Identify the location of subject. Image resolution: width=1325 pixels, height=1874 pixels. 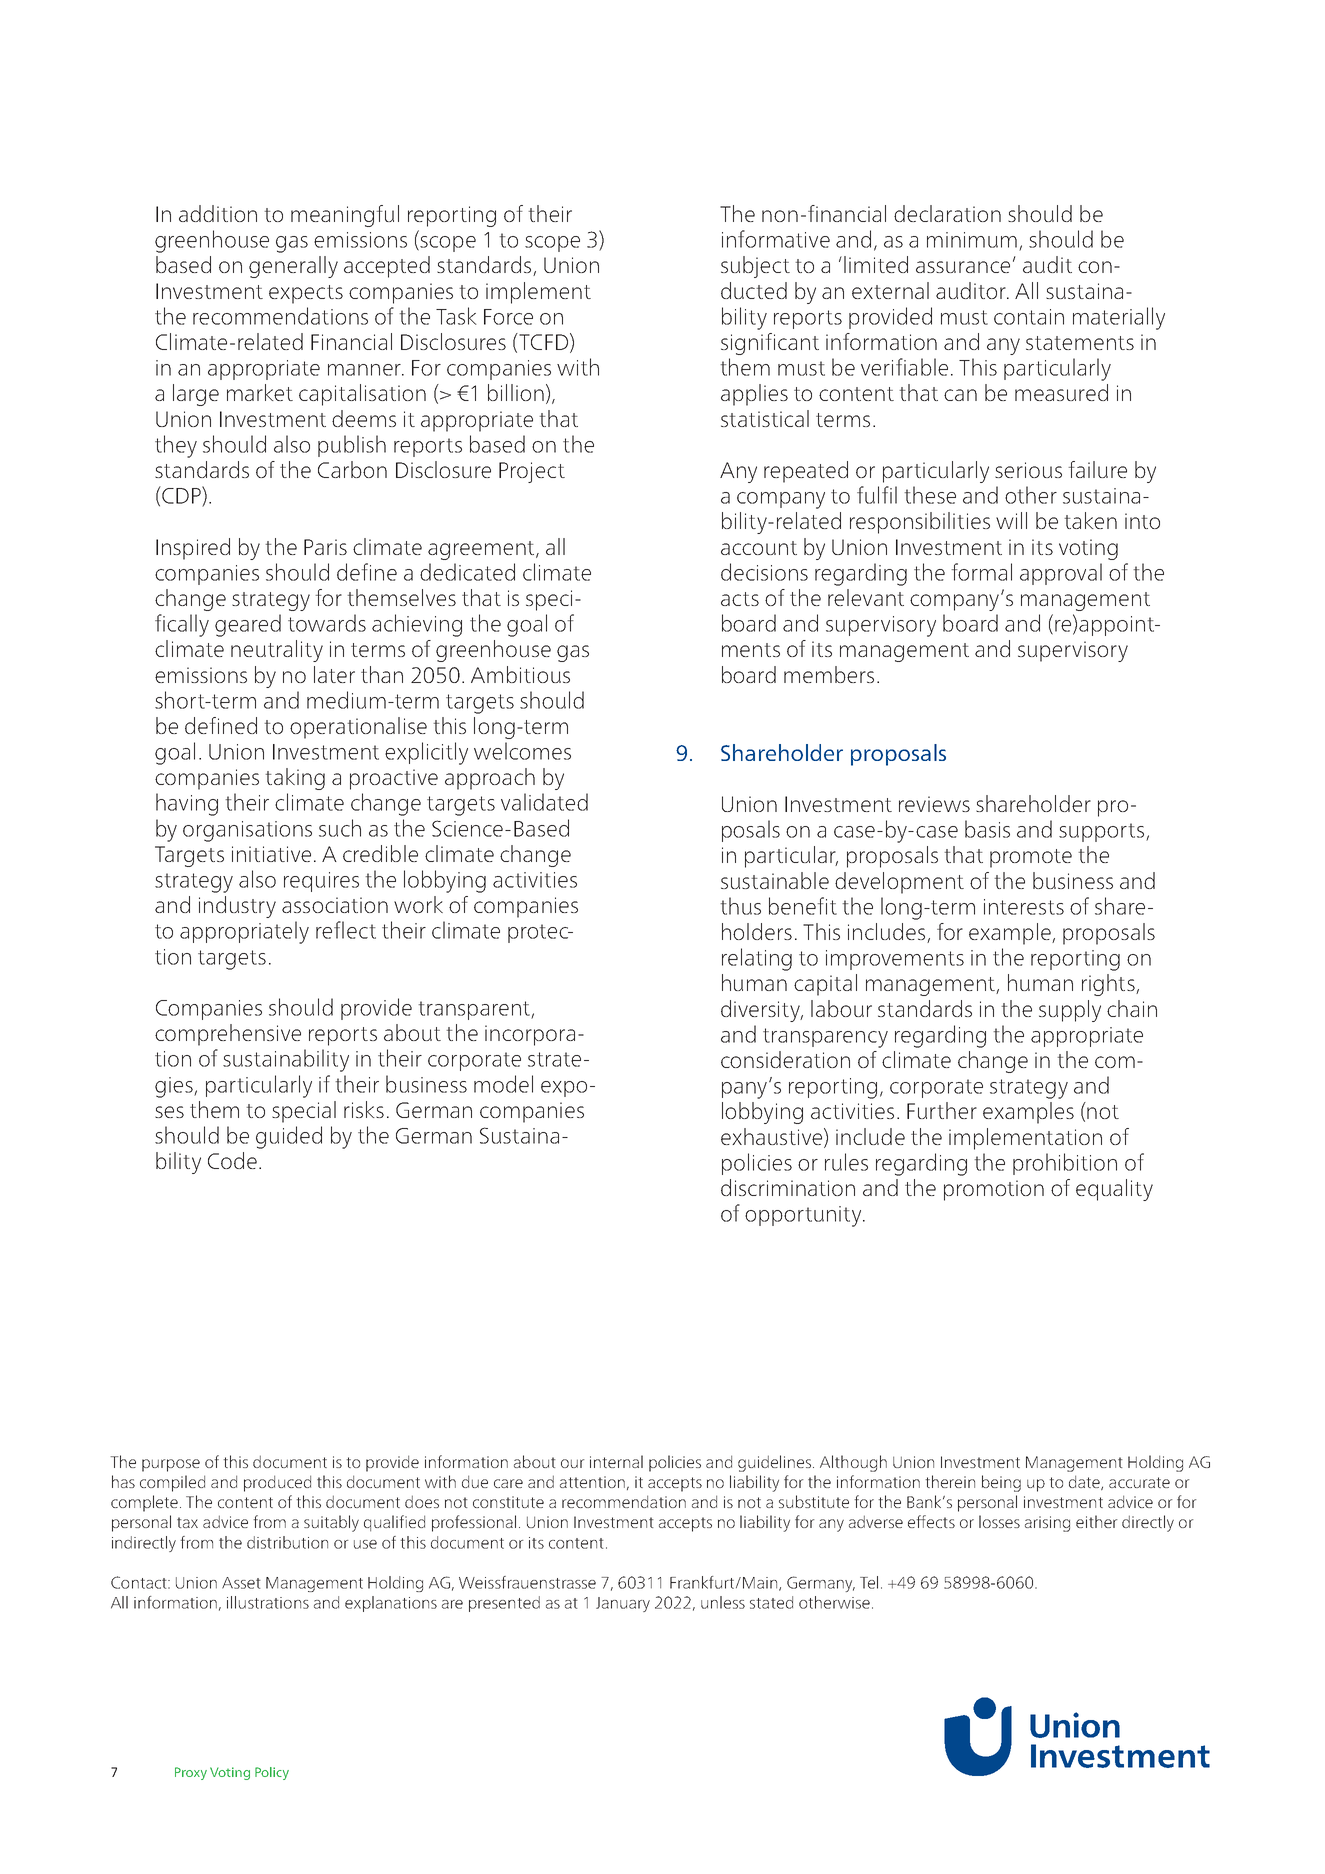
(755, 267).
